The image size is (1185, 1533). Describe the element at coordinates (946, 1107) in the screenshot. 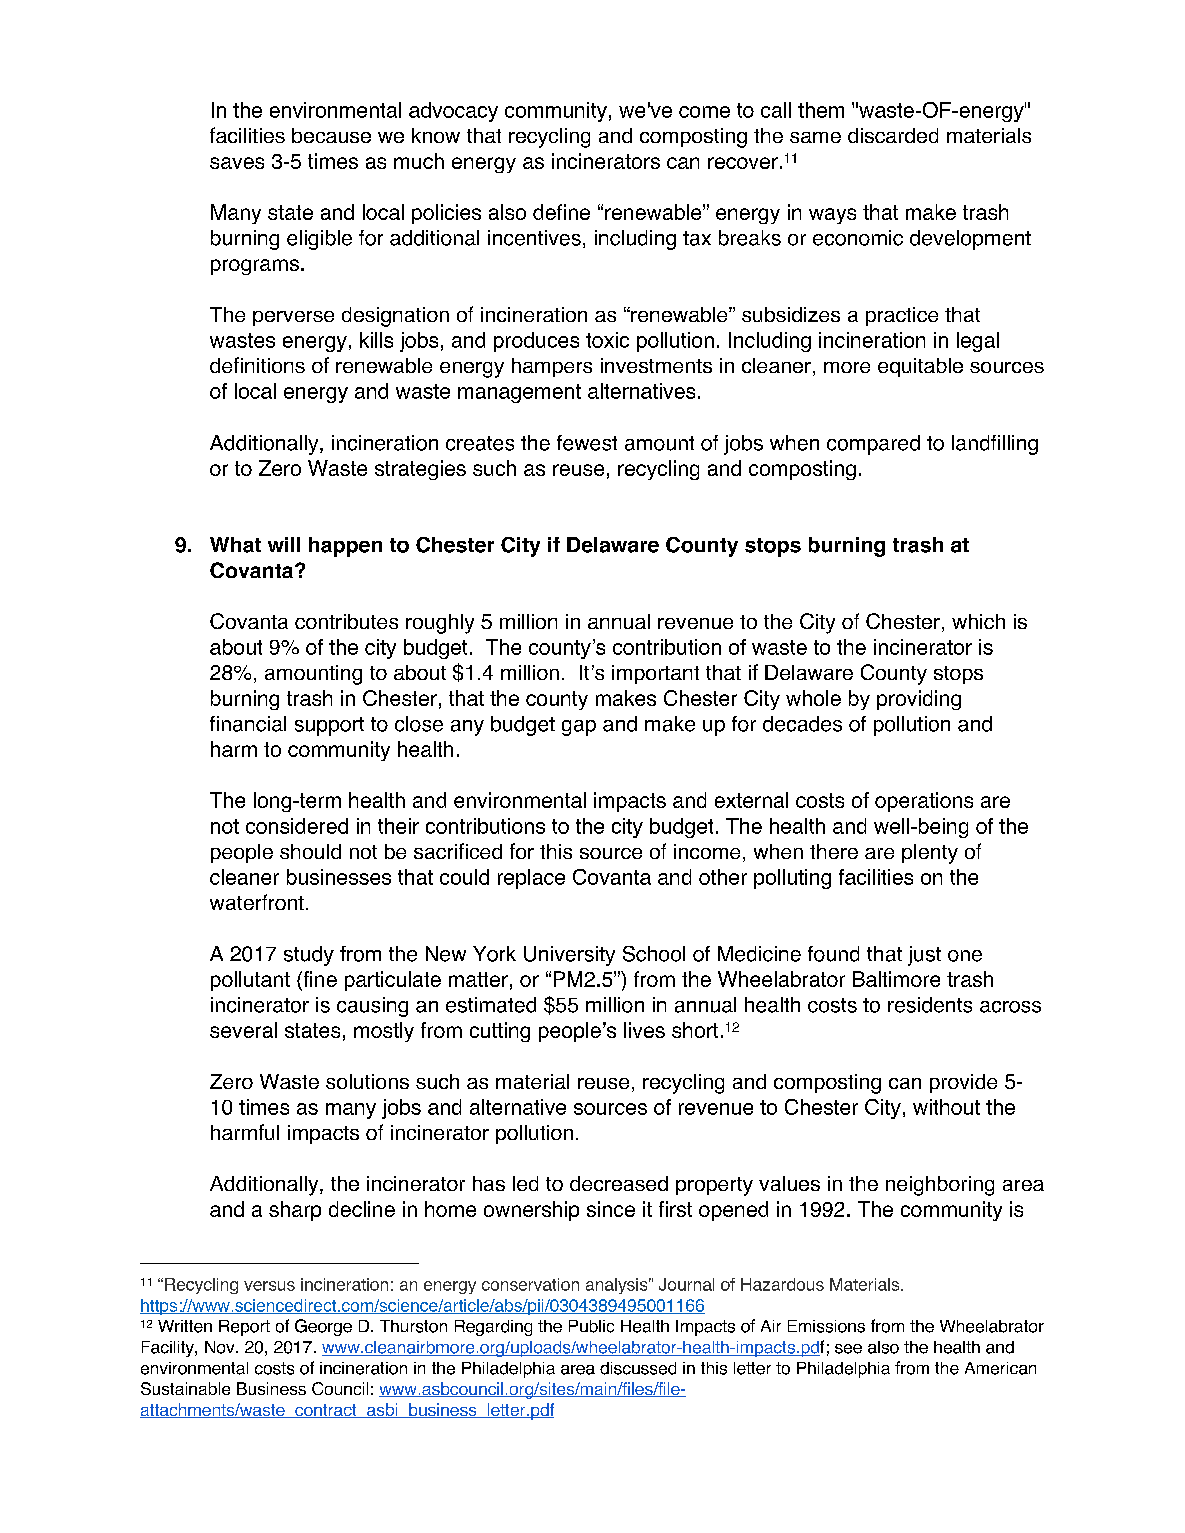

I see `without` at that location.
